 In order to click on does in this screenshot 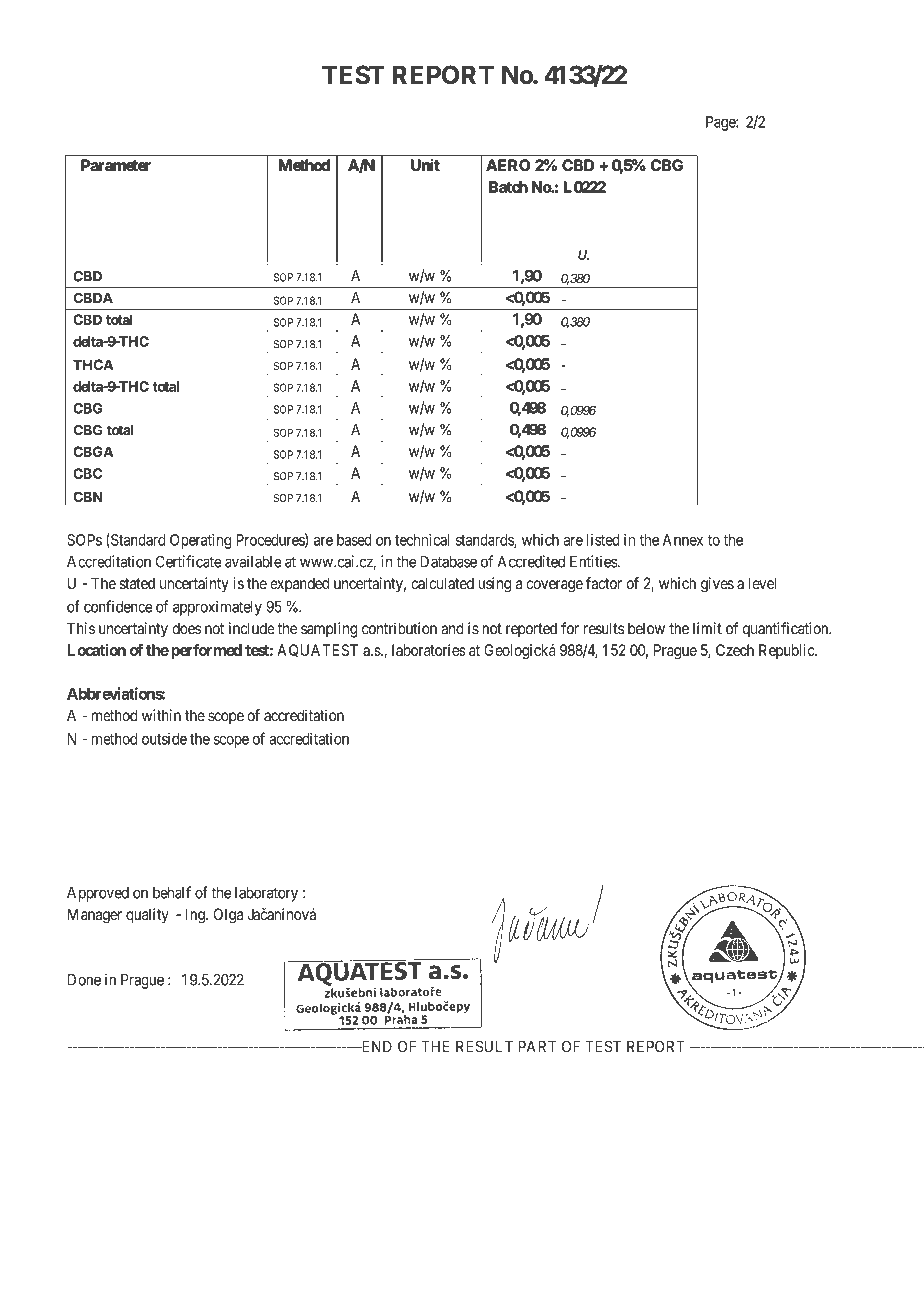, I will do `click(186, 629)`.
